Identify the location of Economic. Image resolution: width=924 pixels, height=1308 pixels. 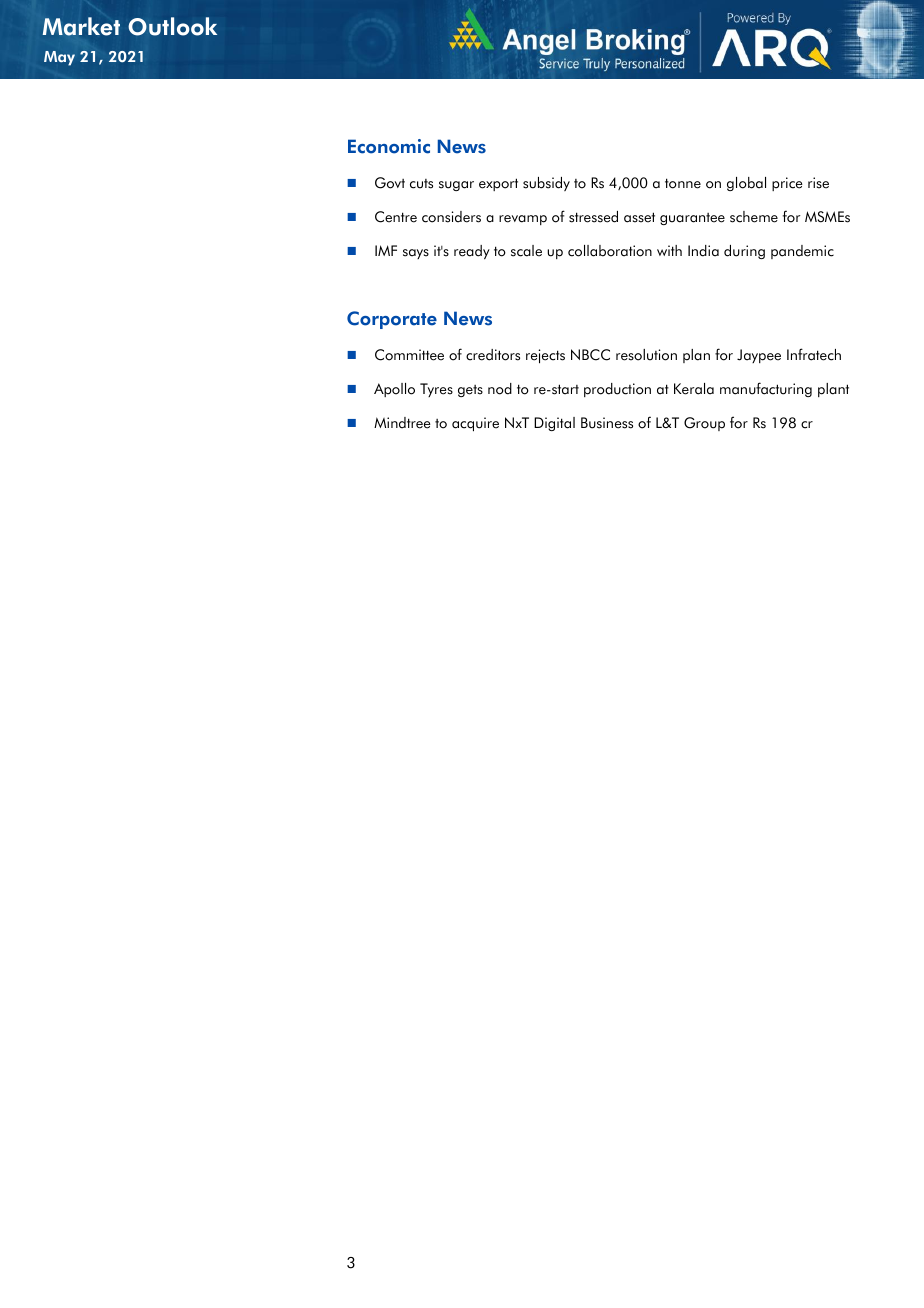
(389, 146).
